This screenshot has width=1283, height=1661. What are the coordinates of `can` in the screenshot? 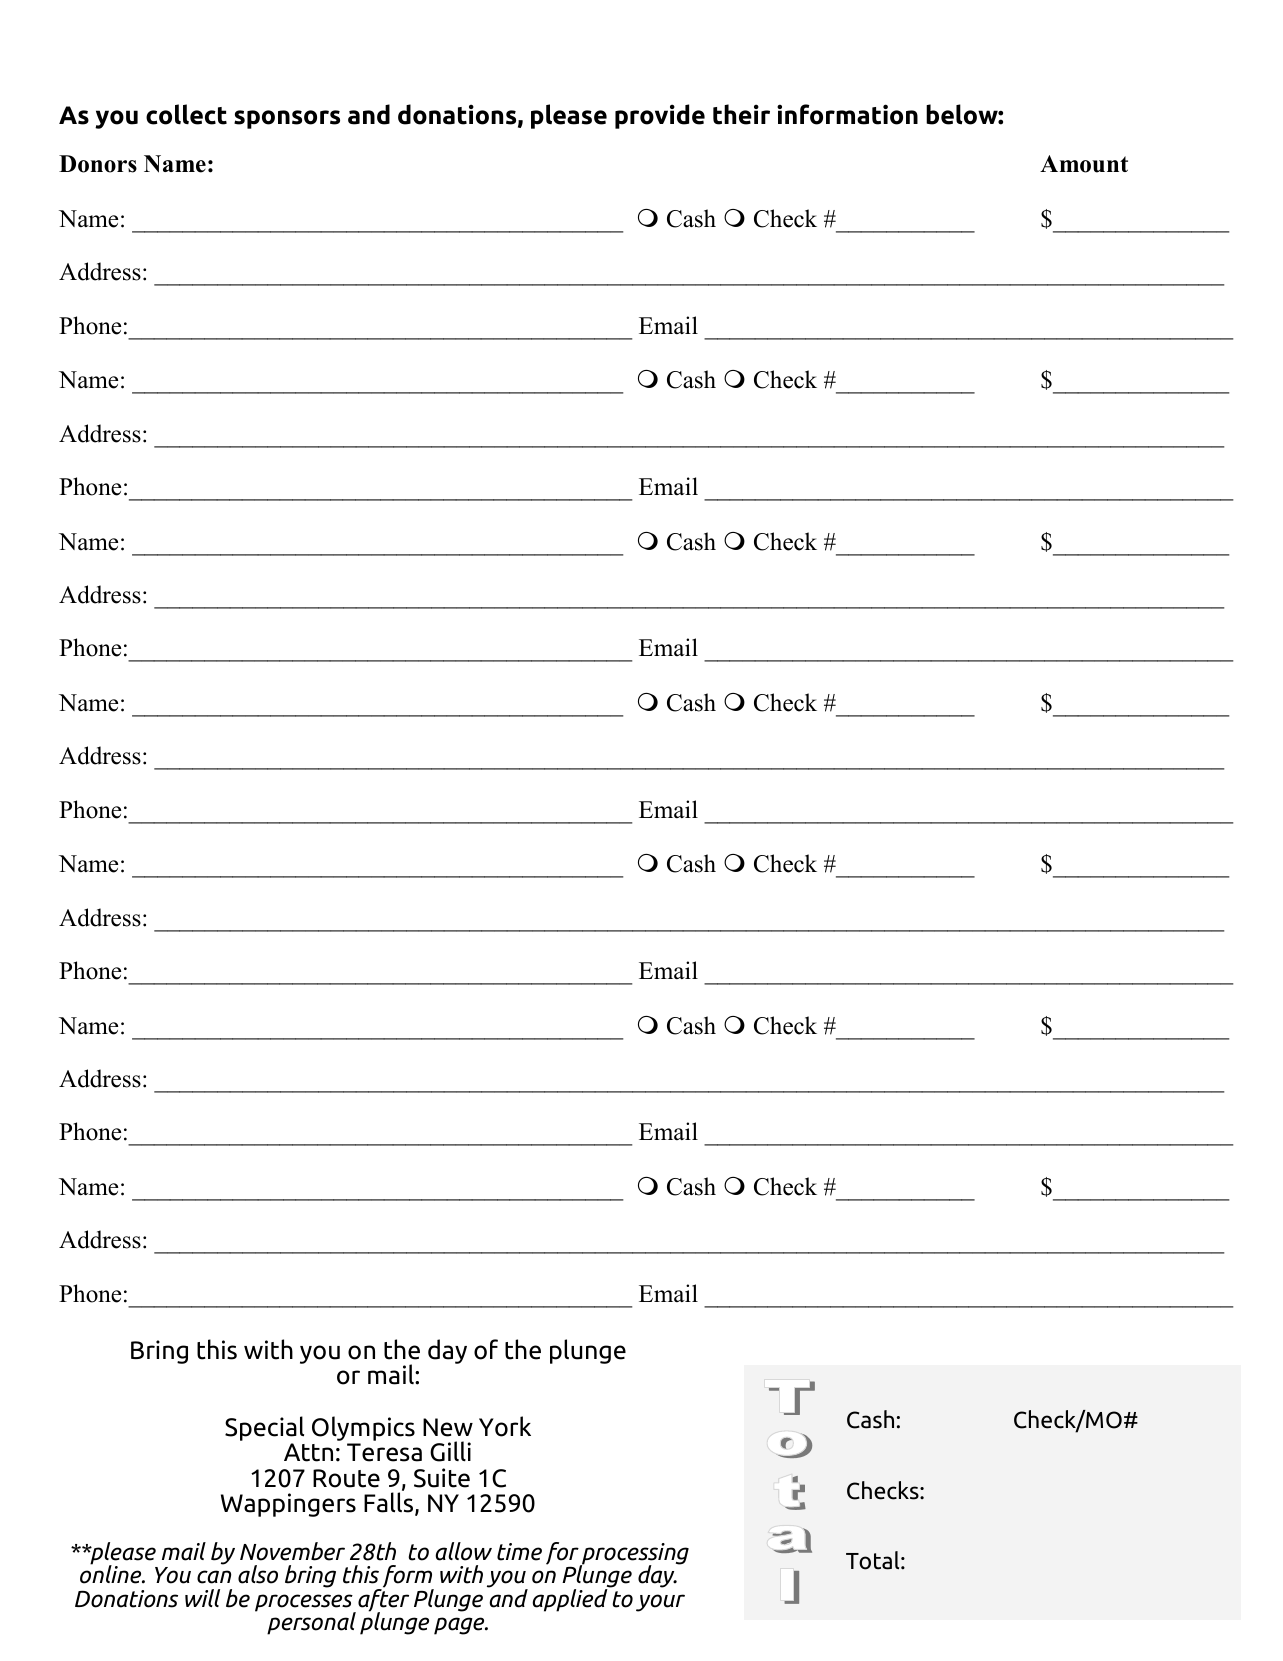 It's located at (214, 1577).
